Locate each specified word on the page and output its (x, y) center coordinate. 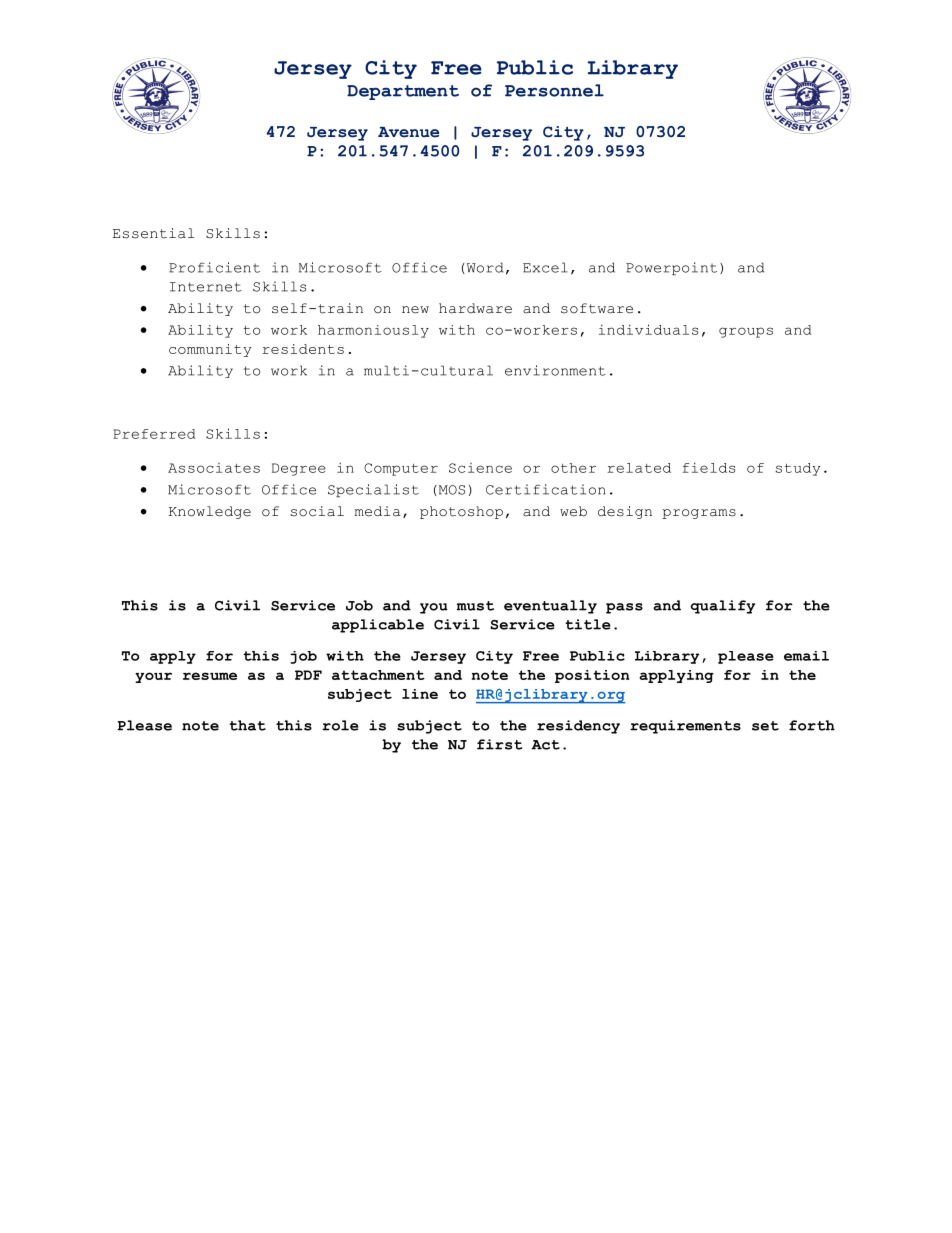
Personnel (554, 90)
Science (480, 468)
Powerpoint (671, 268)
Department (403, 92)
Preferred (154, 434)
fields (709, 467)
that (247, 725)
